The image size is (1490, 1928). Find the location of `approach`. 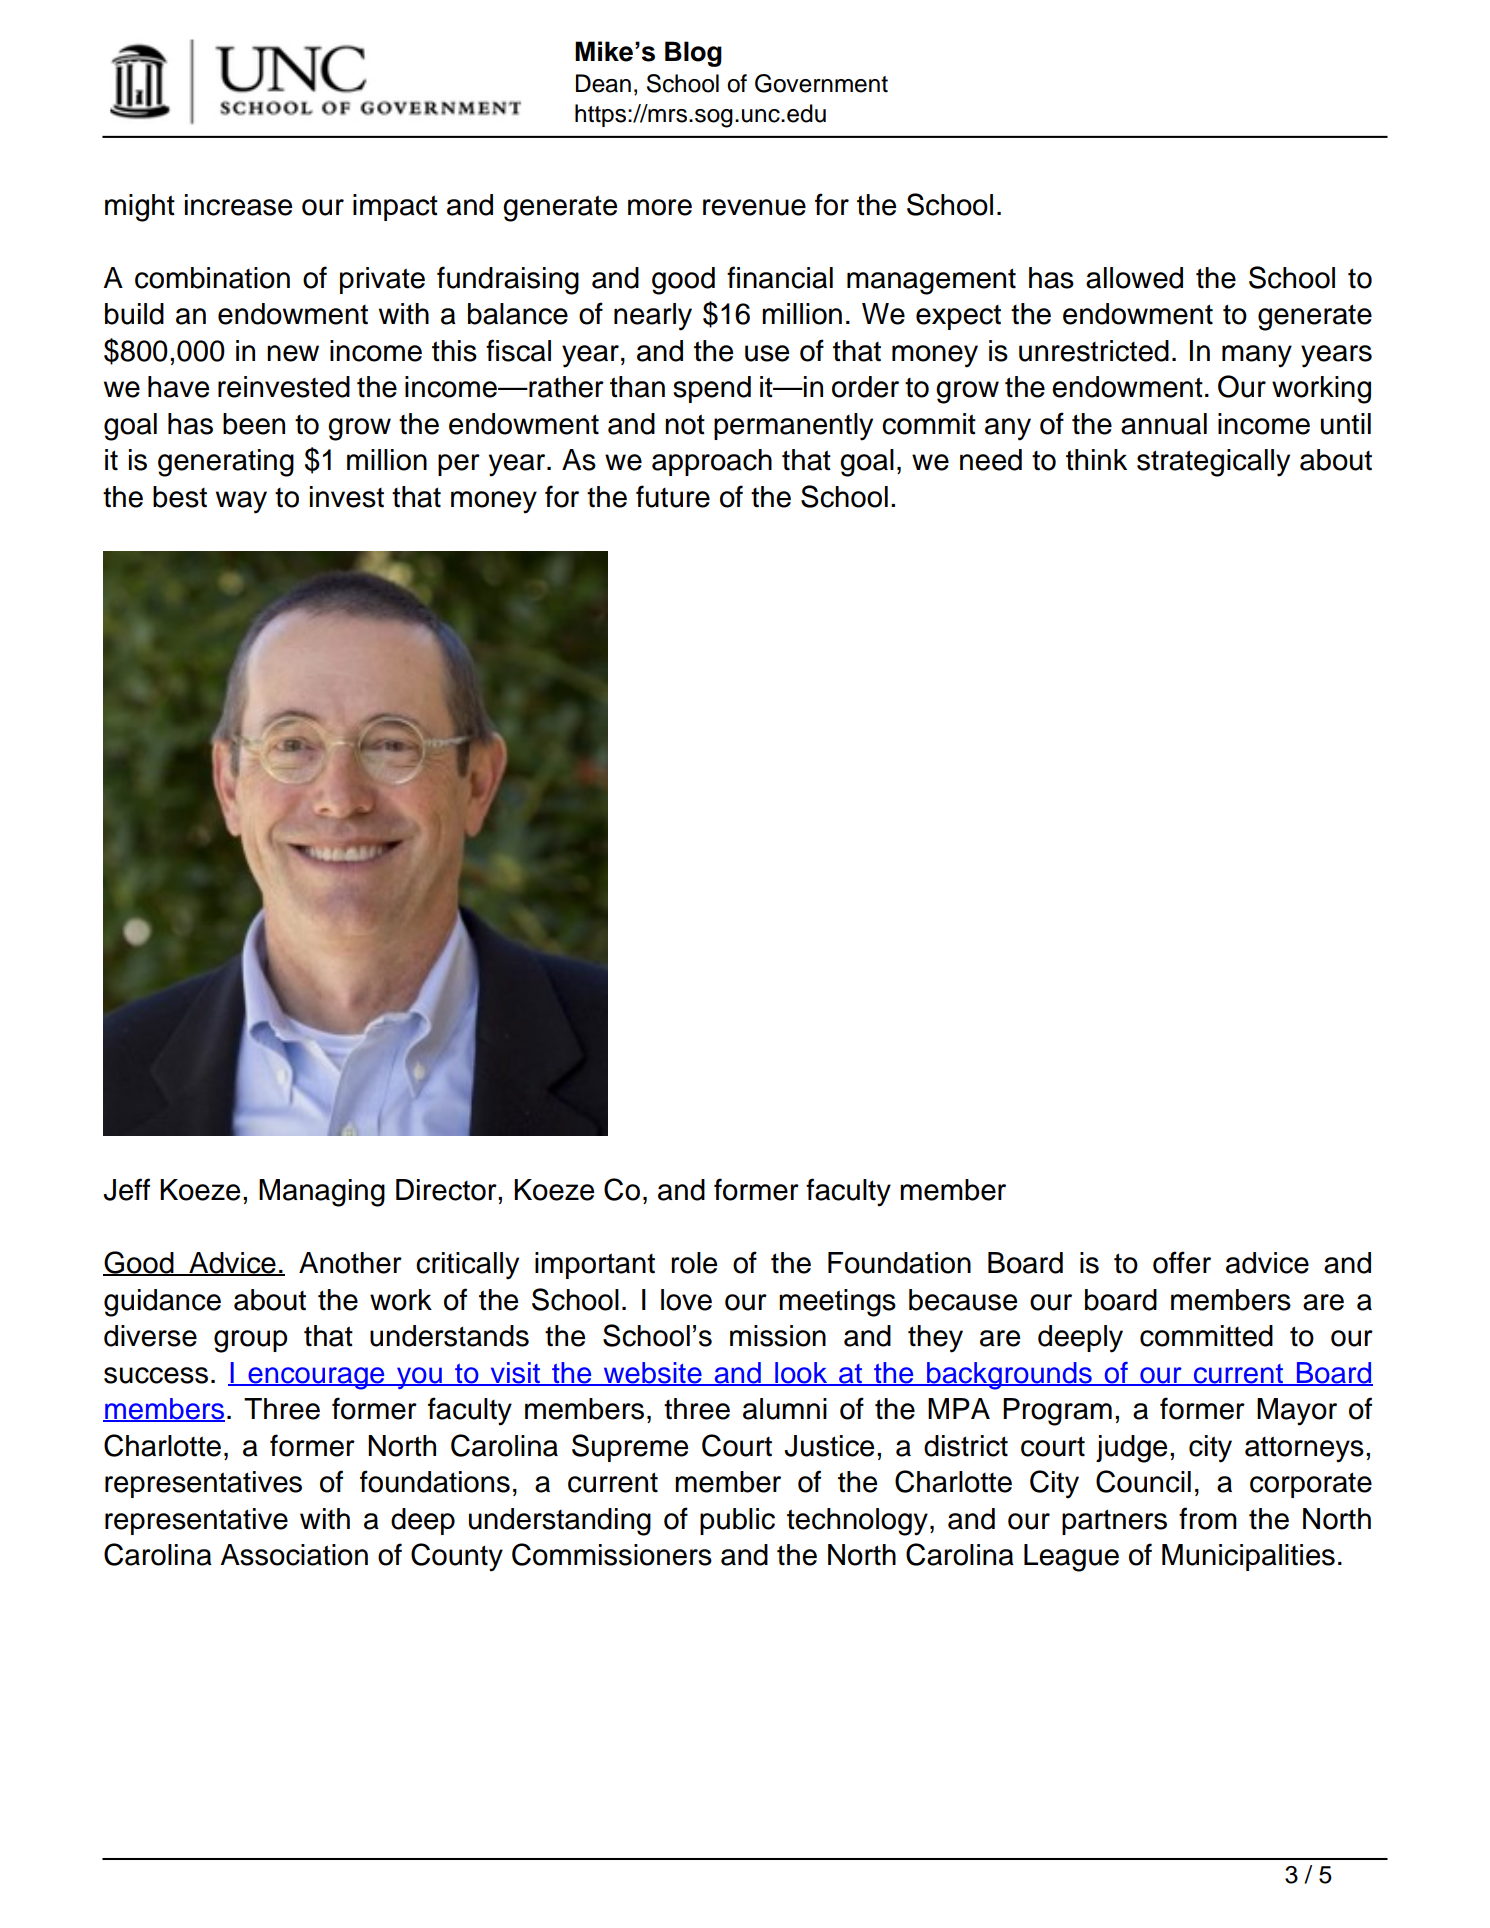

approach is located at coordinates (712, 462).
